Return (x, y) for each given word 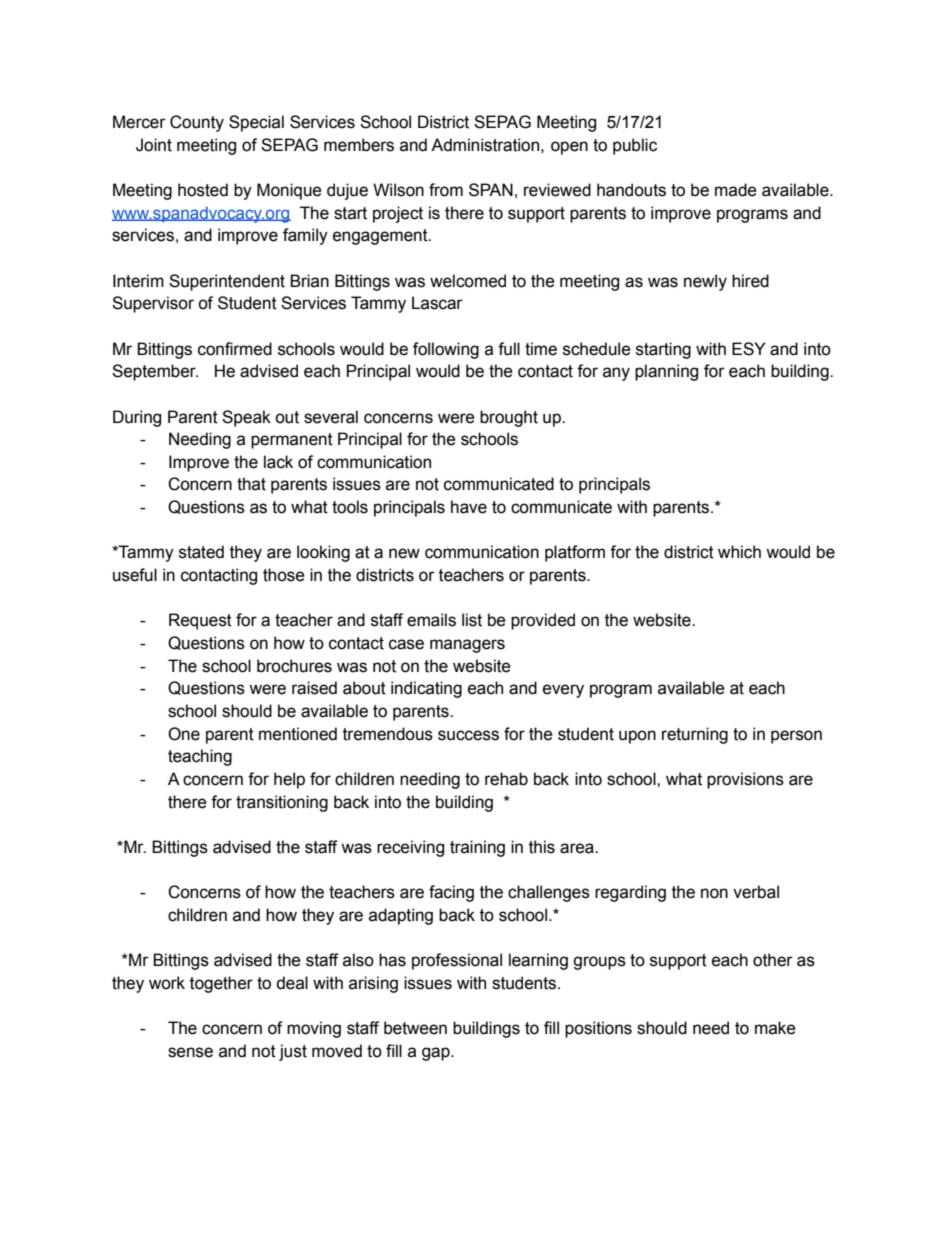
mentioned (298, 734)
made (736, 190)
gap (437, 1054)
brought (509, 418)
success (468, 735)
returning (695, 735)
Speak (246, 418)
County (197, 123)
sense (190, 1052)
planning (666, 372)
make (775, 1028)
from (446, 190)
